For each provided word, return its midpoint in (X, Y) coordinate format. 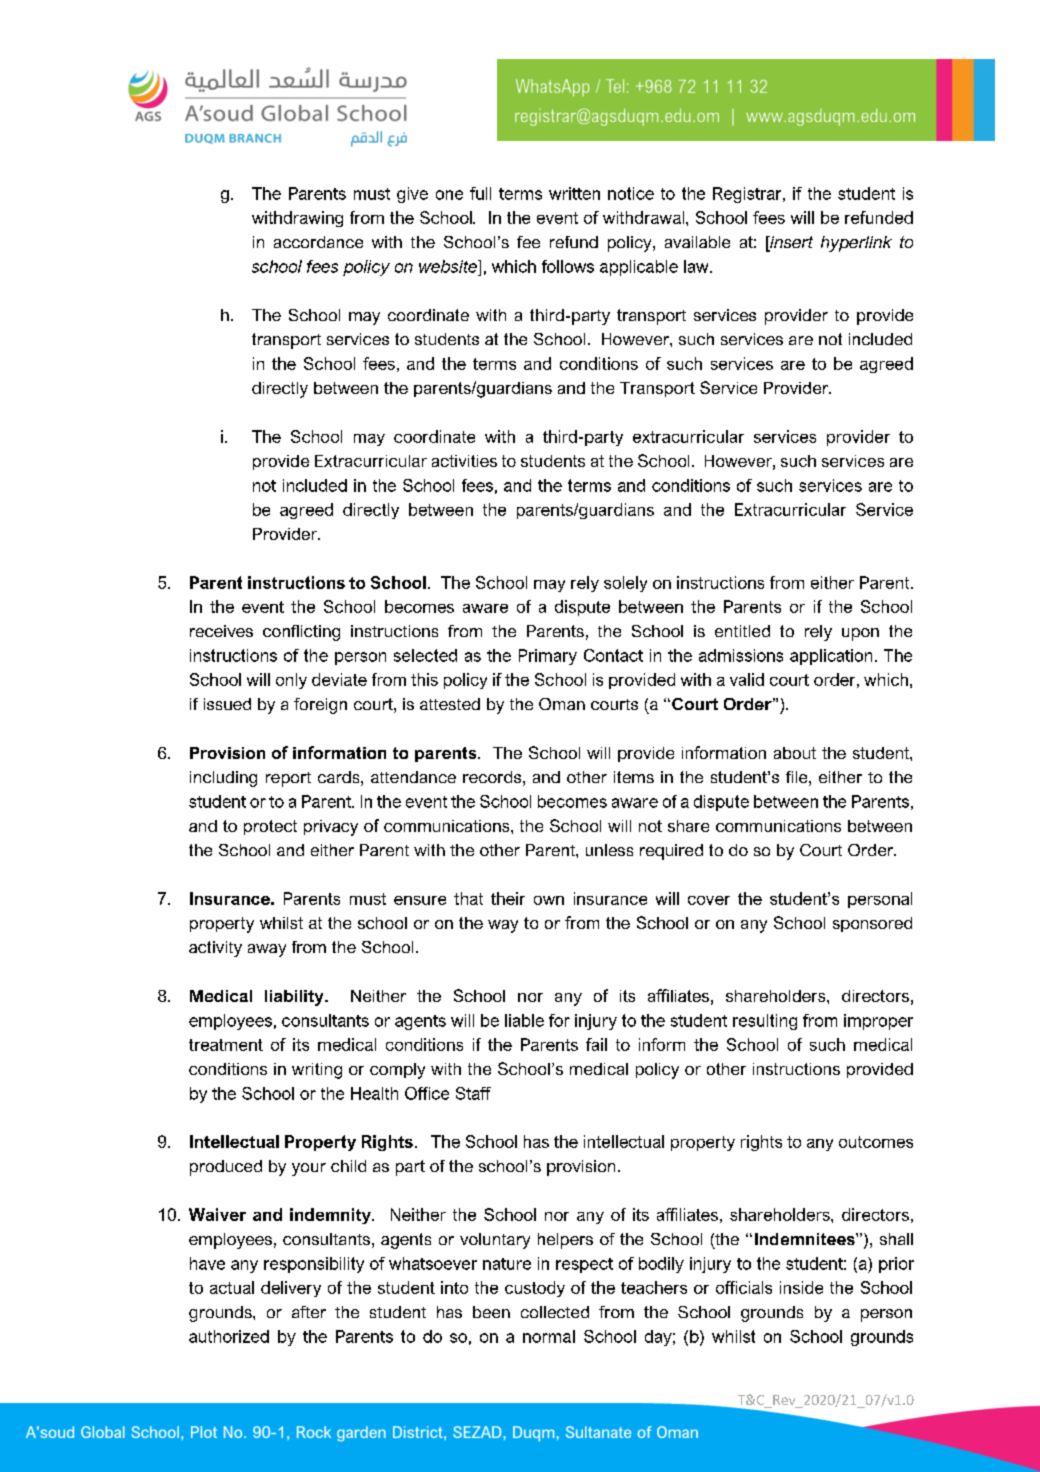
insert (790, 243)
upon (860, 634)
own (549, 900)
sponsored (872, 924)
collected (555, 1312)
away (267, 950)
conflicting (301, 633)
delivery (291, 1289)
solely (625, 584)
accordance (318, 242)
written (574, 193)
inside (801, 1287)
